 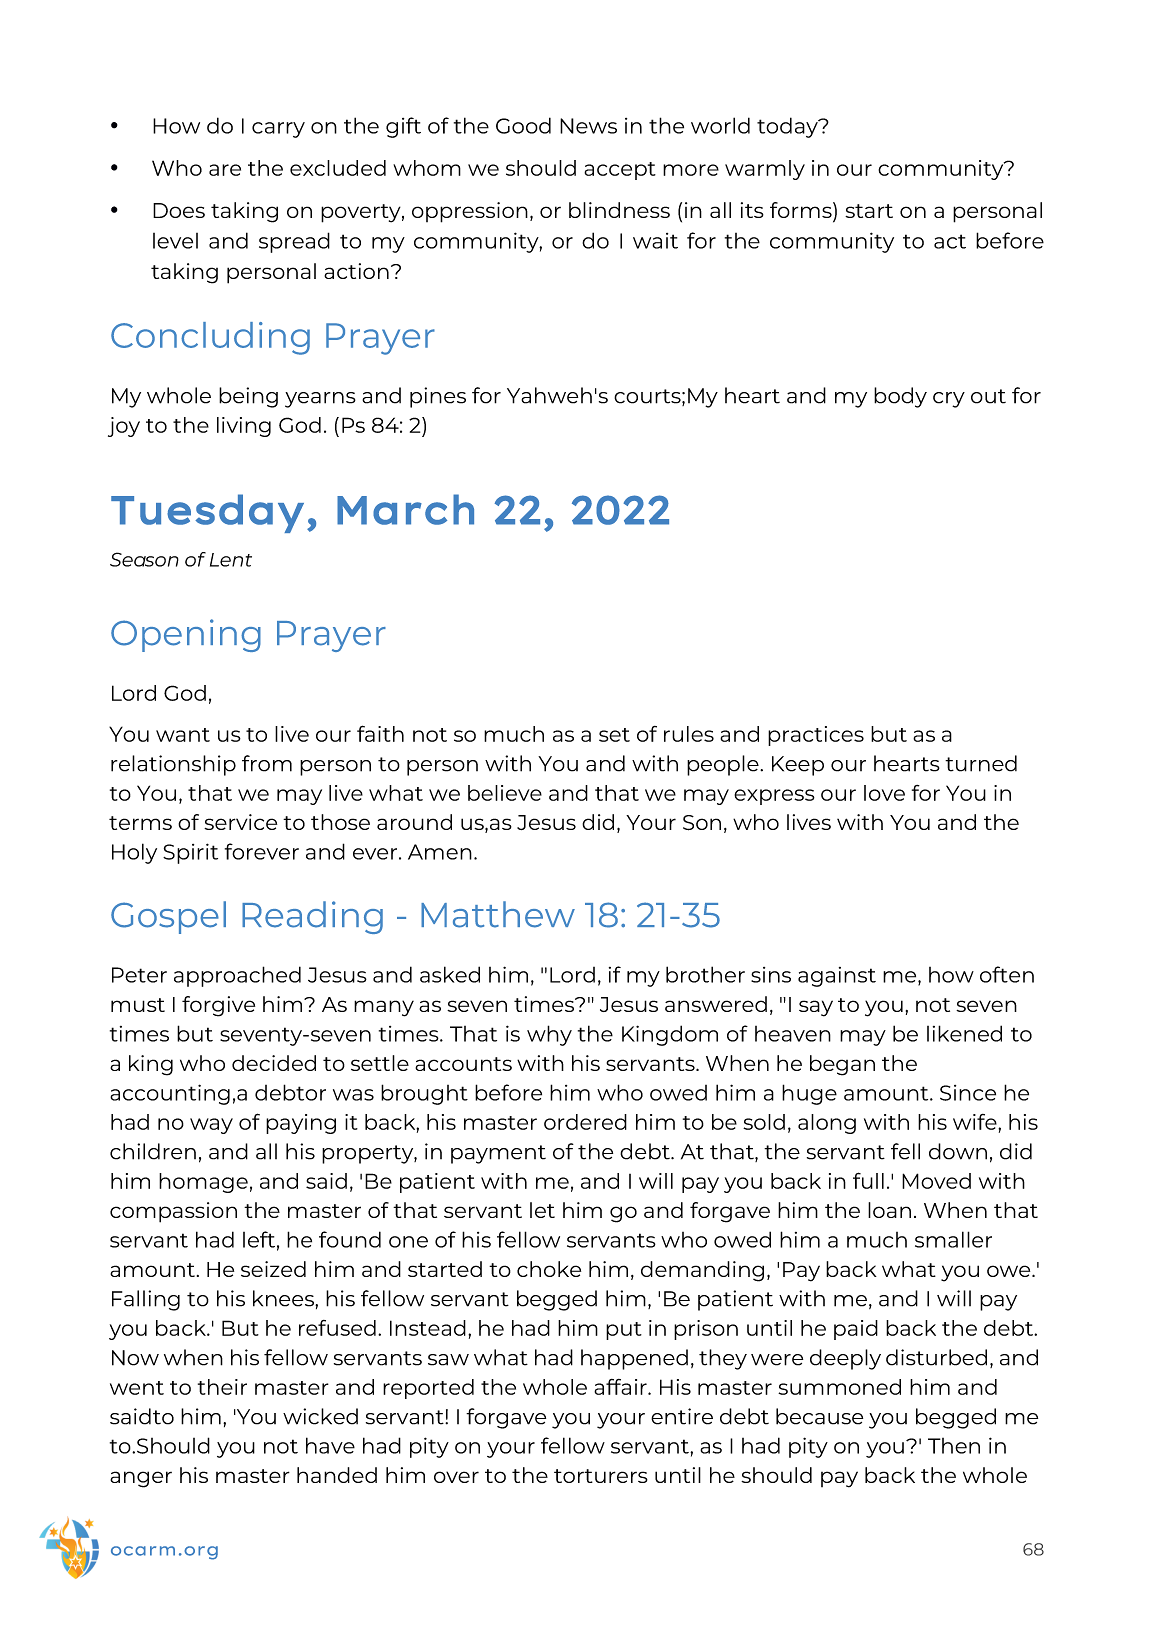 I want to click on are, so click(x=225, y=170).
